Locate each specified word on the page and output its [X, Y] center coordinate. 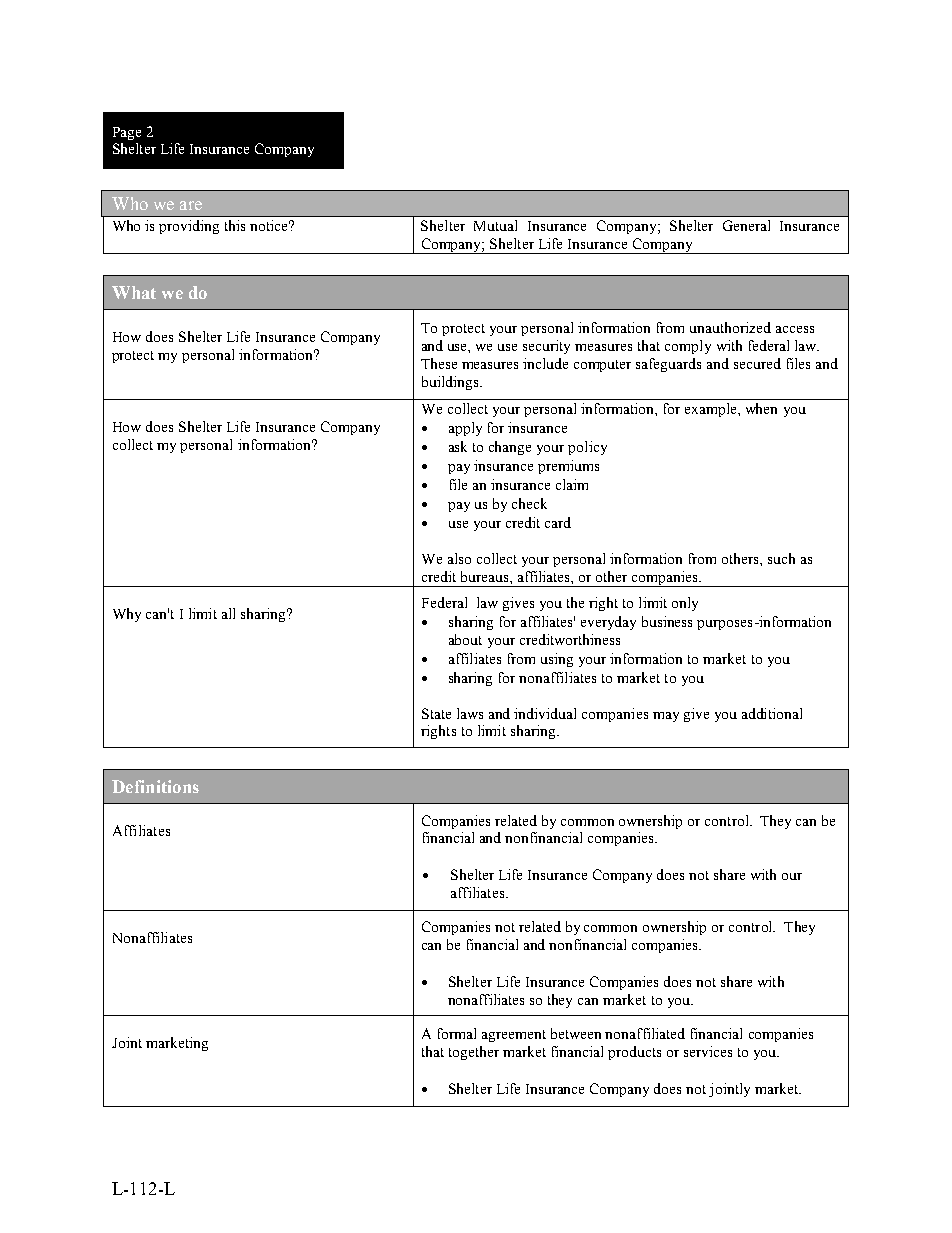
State [436, 713]
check [529, 503]
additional [772, 713]
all [228, 613]
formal [457, 1033]
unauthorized [730, 327]
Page [127, 133]
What [134, 292]
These [439, 363]
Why [127, 615]
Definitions [155, 786]
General [746, 225]
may [666, 717]
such [781, 558]
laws [470, 713]
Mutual [495, 225]
